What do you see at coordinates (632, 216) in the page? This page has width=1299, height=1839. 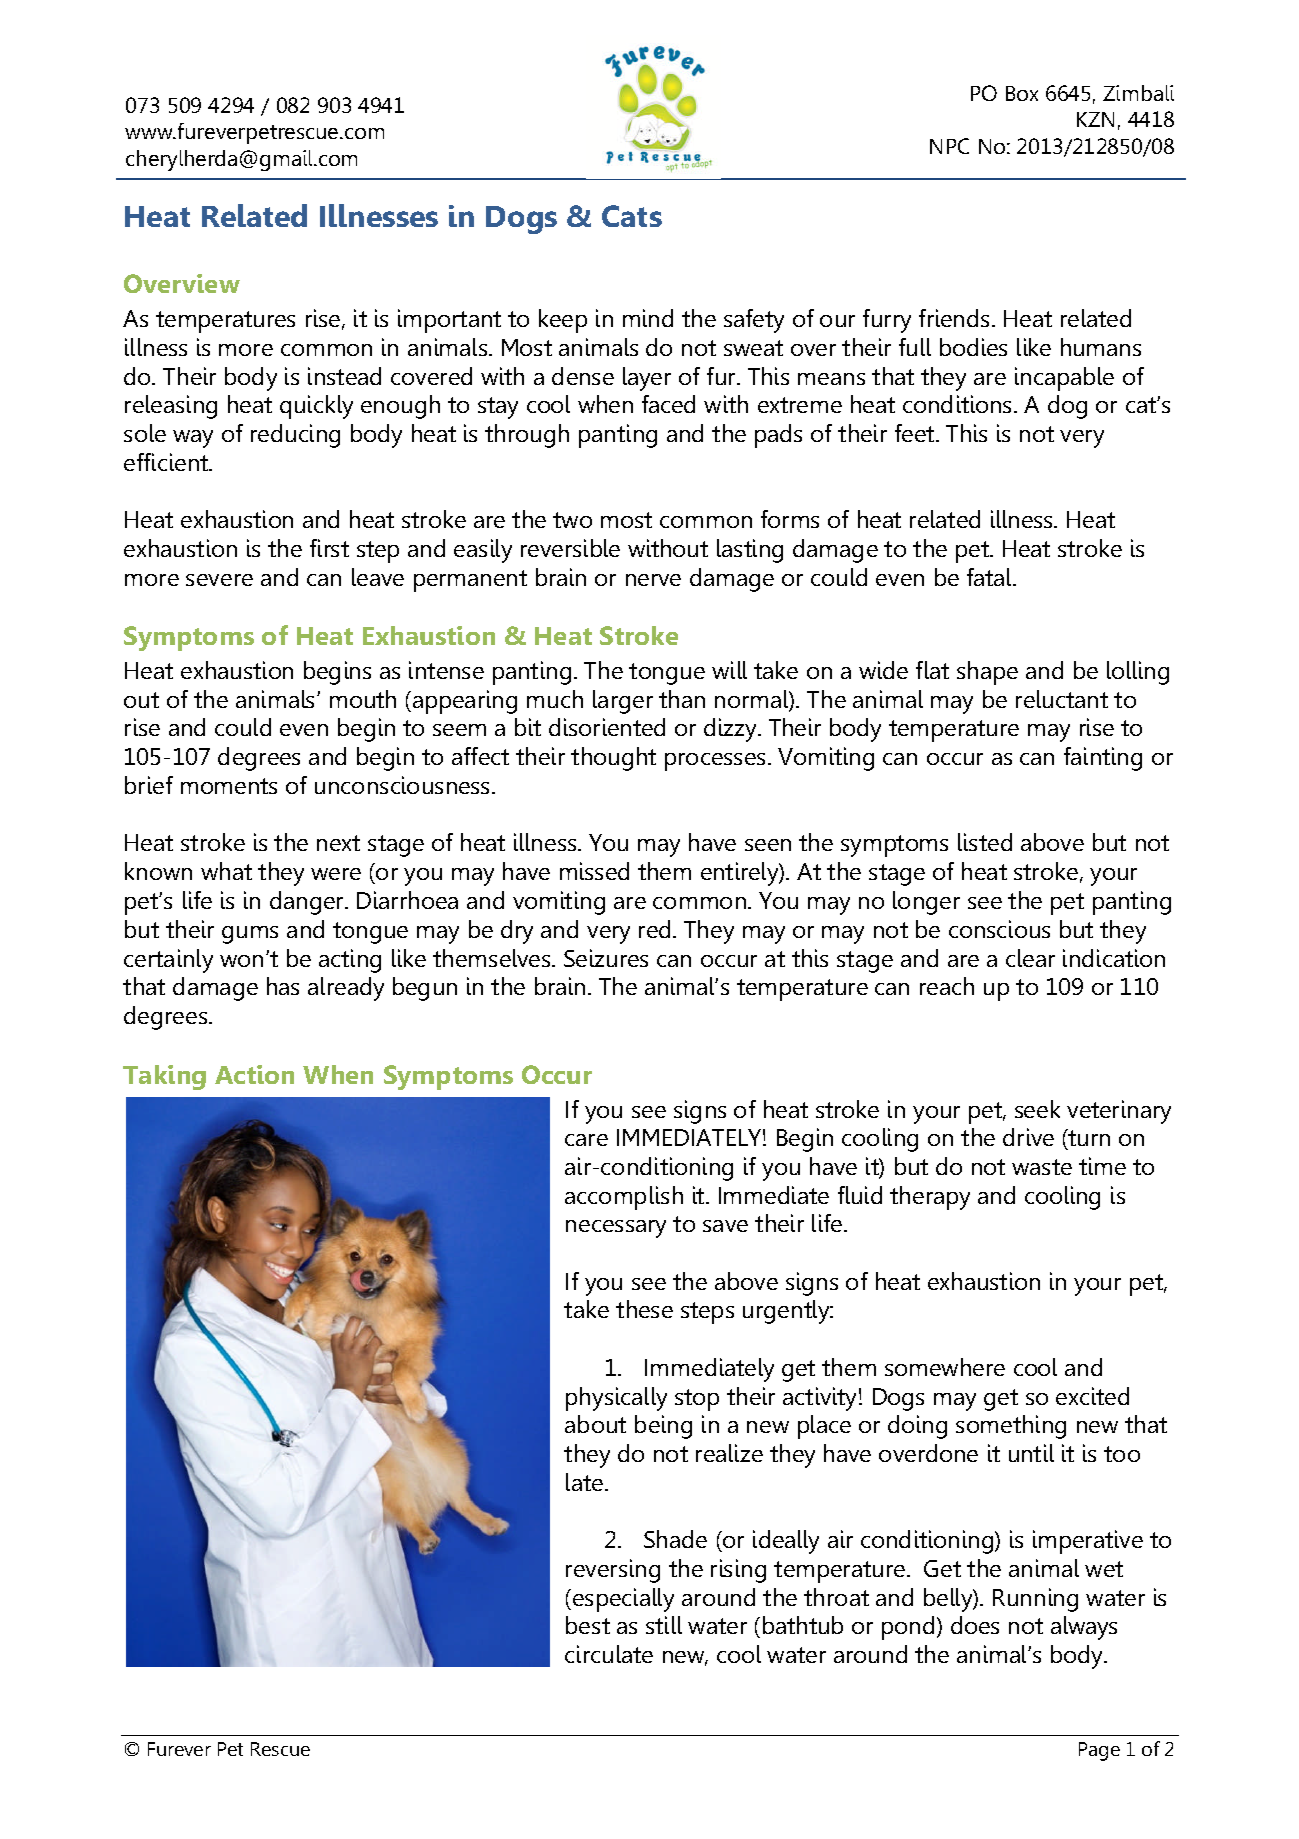 I see `Cats` at bounding box center [632, 216].
